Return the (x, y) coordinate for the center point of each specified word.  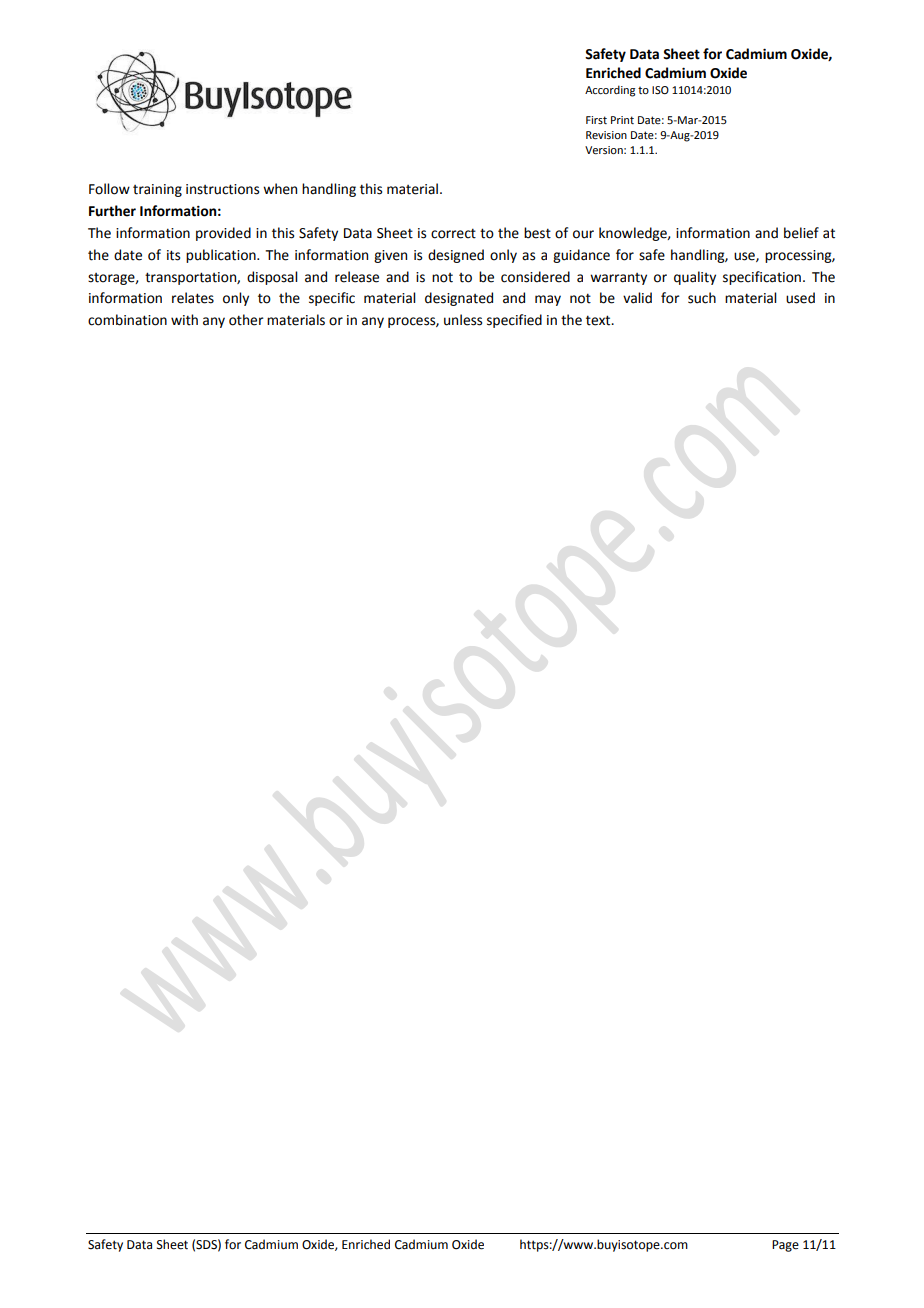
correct (453, 233)
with (184, 320)
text (599, 320)
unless (463, 320)
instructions (222, 189)
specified (514, 321)
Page (785, 1246)
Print (622, 120)
